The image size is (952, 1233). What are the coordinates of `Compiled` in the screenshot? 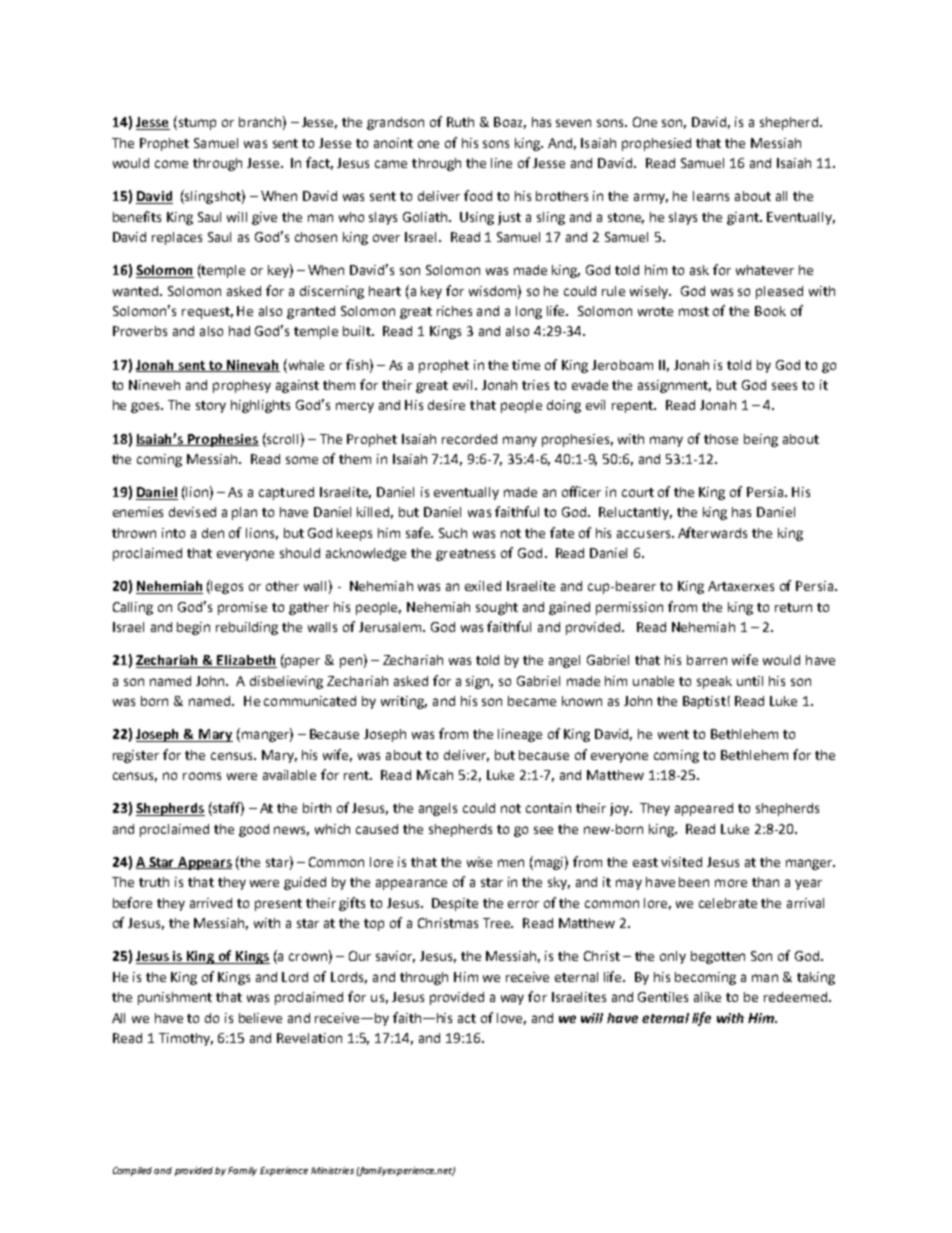 It's located at (134, 1171).
